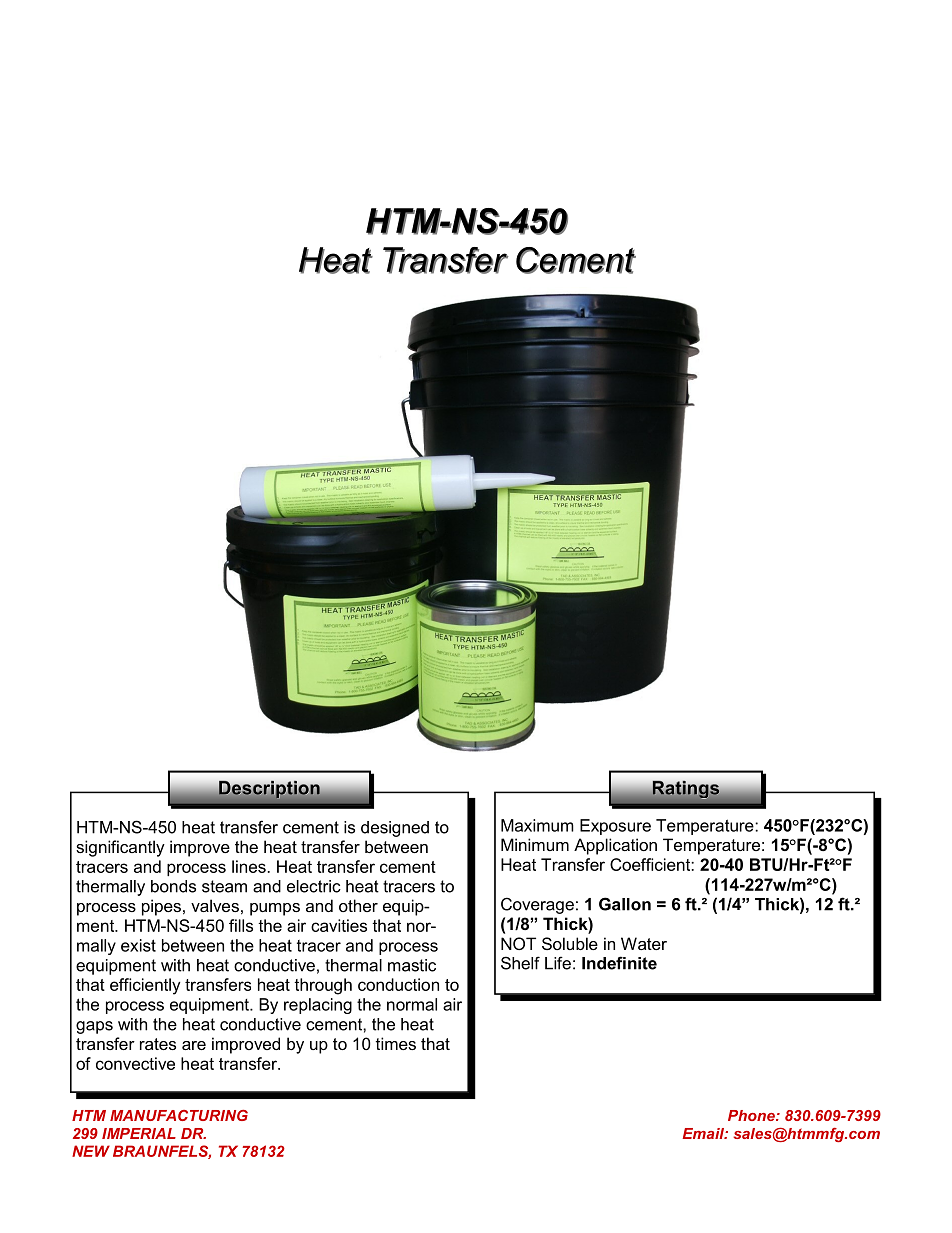 The width and height of the screenshot is (952, 1233). What do you see at coordinates (395, 829) in the screenshot?
I see `designed` at bounding box center [395, 829].
